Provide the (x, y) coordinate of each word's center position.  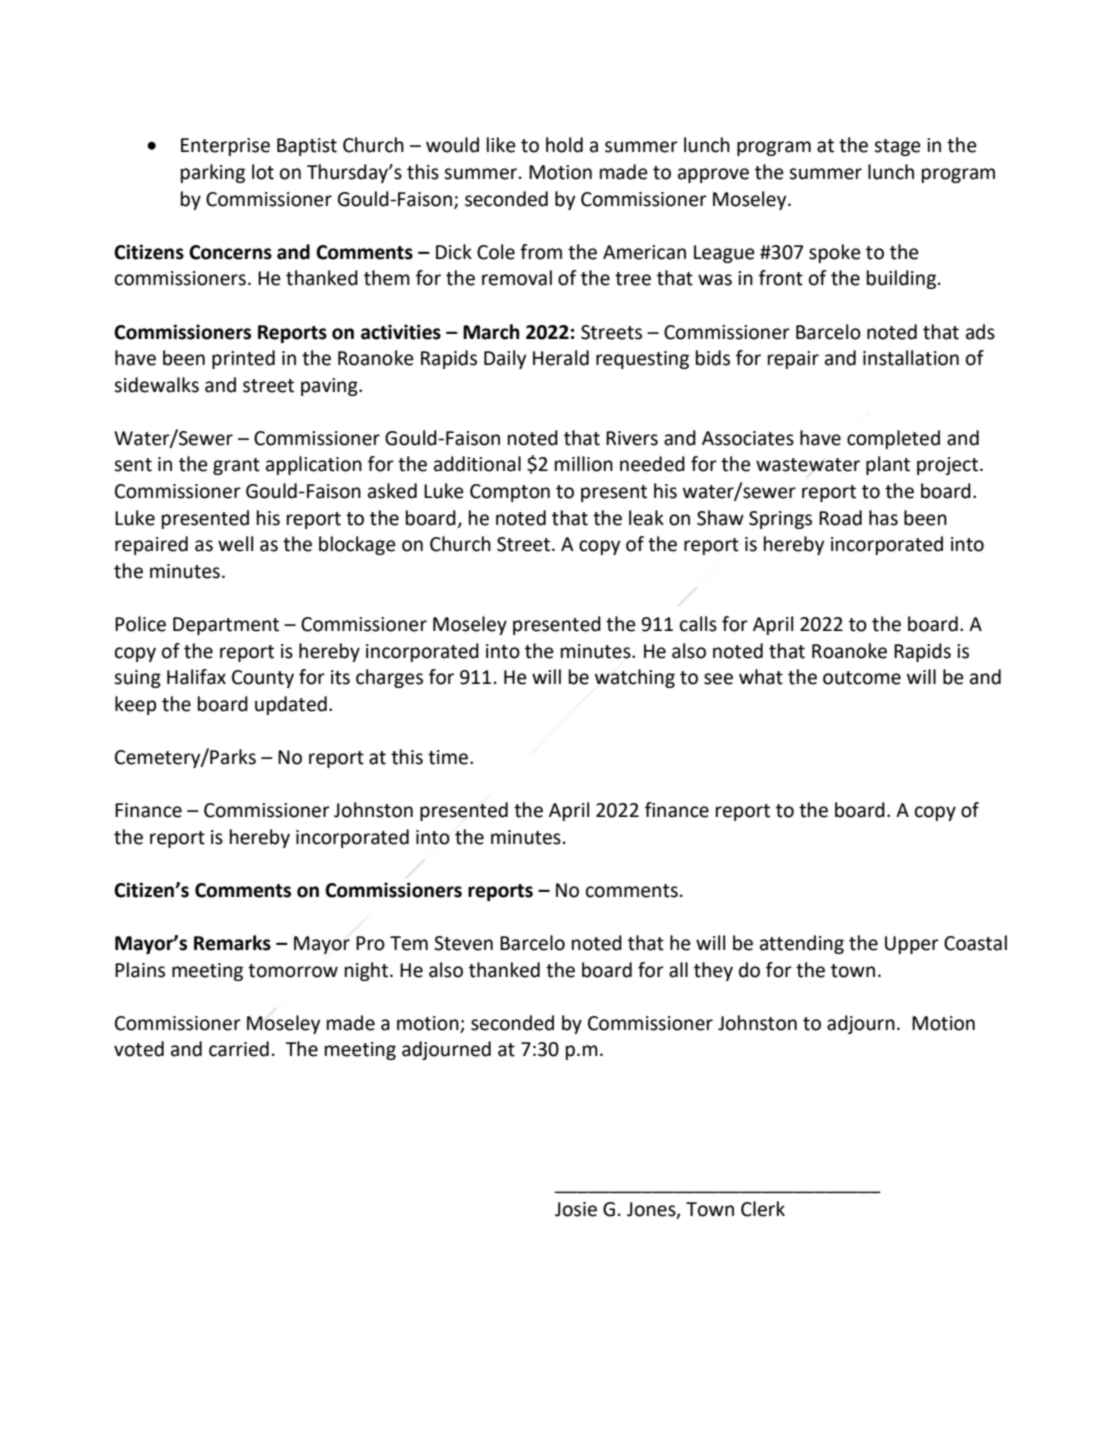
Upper (912, 945)
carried (239, 1049)
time (448, 757)
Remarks (232, 943)
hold (564, 145)
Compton (510, 493)
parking (213, 173)
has (883, 518)
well (235, 544)
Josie (576, 1209)
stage (897, 147)
